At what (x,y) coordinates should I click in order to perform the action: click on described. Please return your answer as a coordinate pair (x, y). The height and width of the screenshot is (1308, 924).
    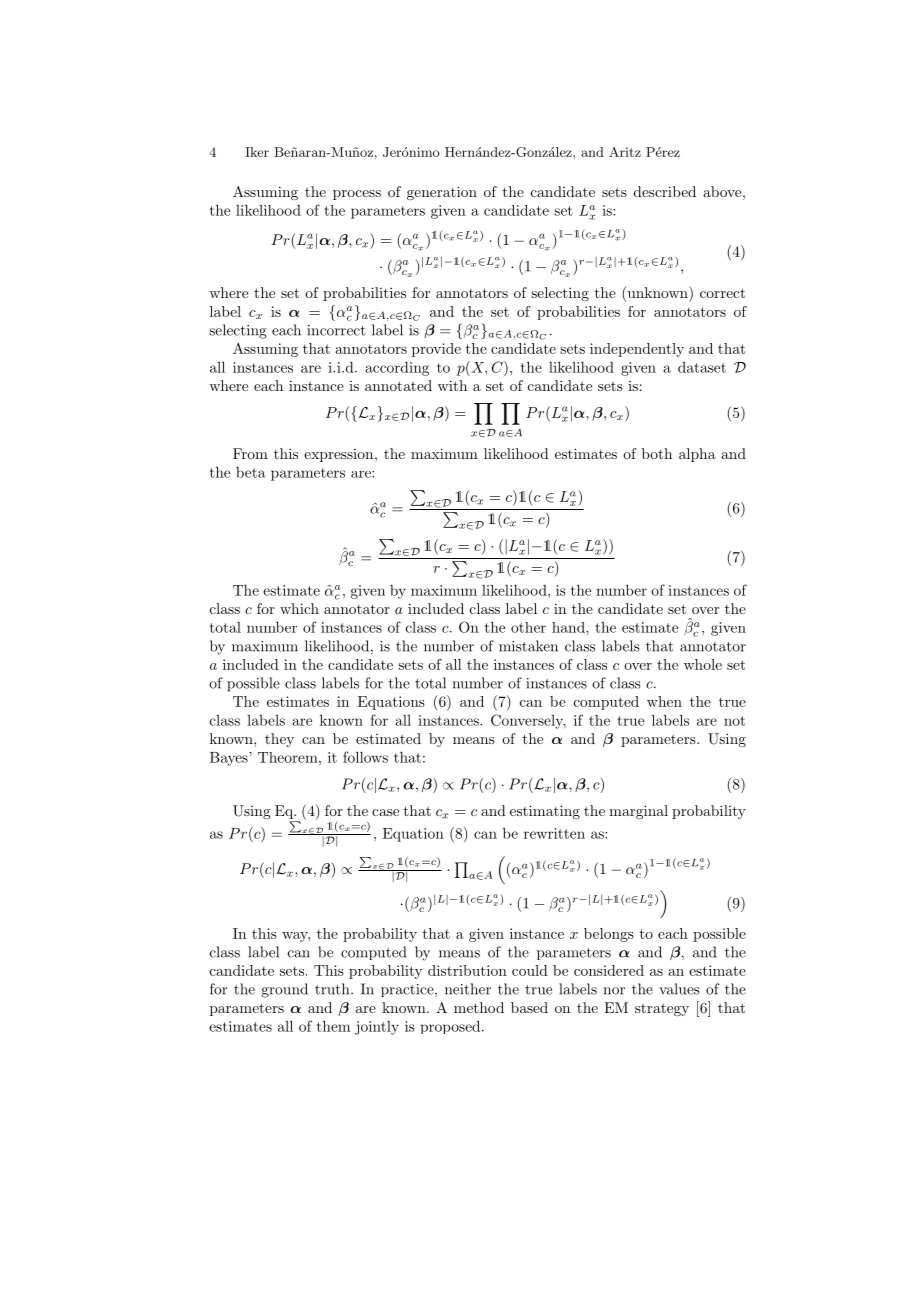
    Looking at the image, I should click on (665, 191).
